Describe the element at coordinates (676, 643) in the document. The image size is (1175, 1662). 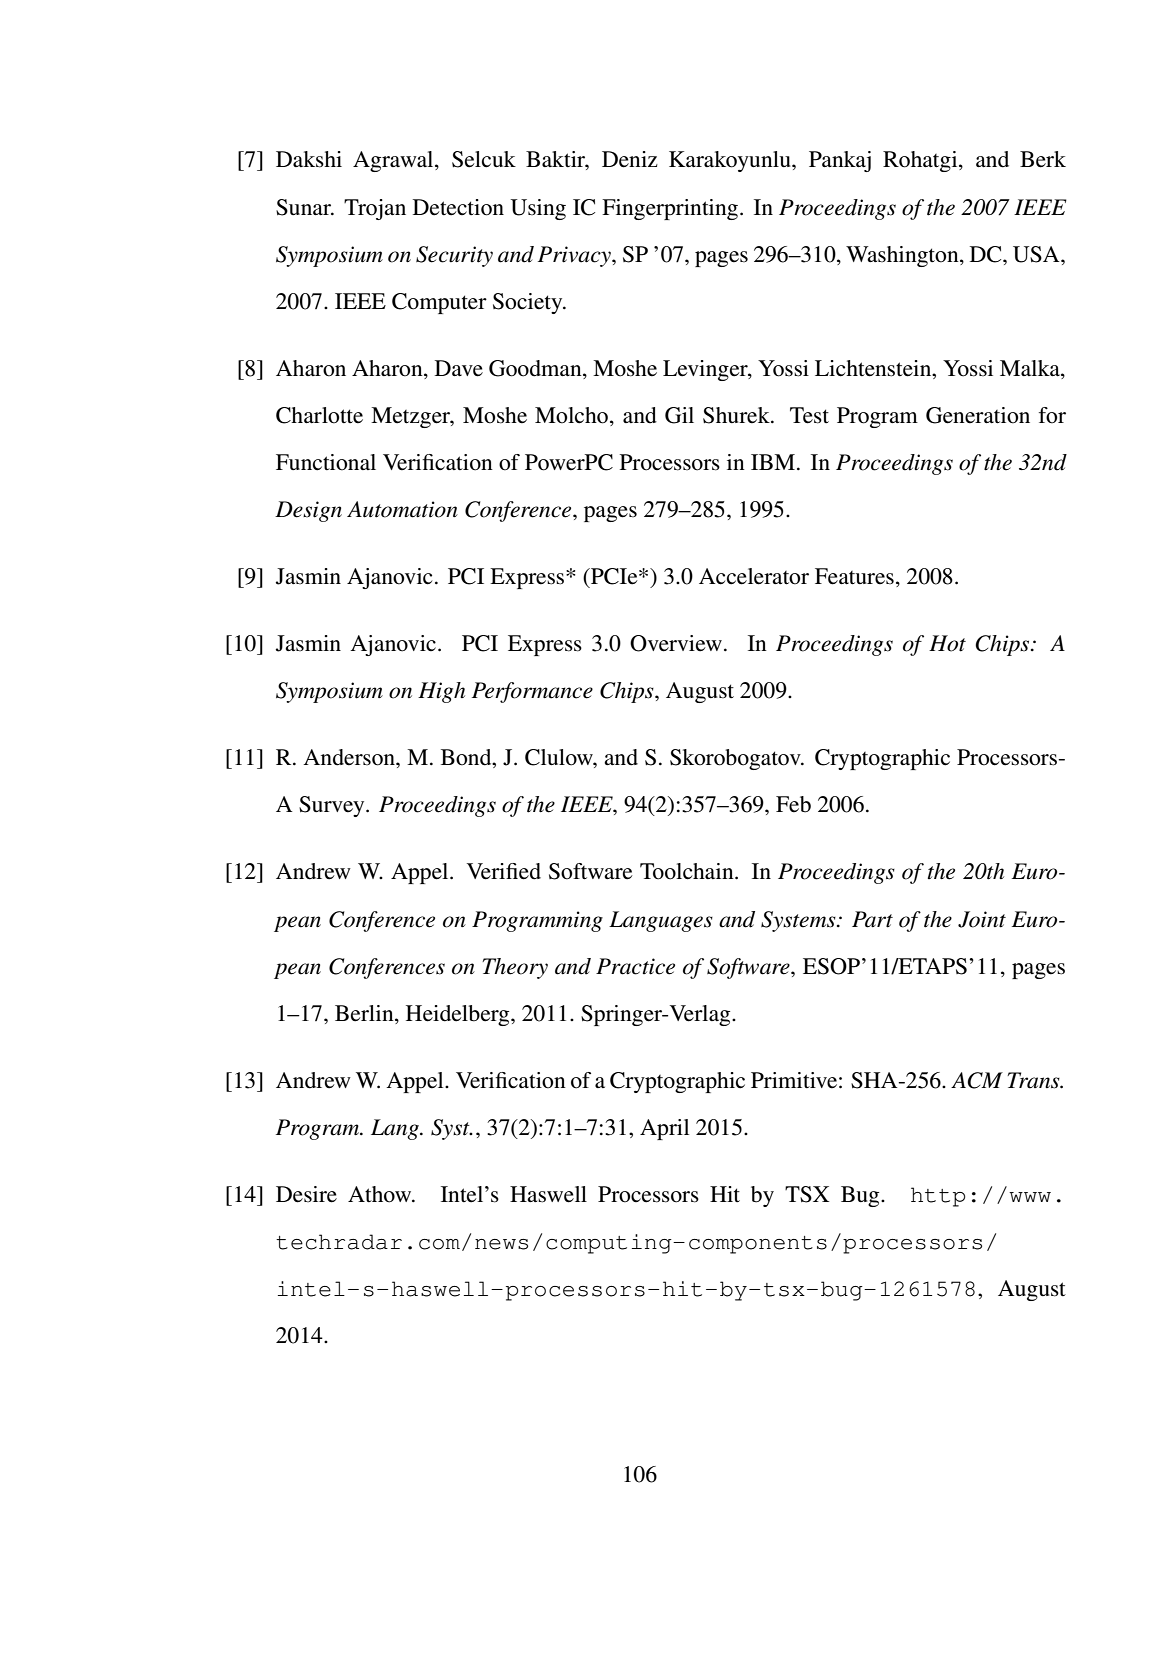
I see `Overview` at that location.
